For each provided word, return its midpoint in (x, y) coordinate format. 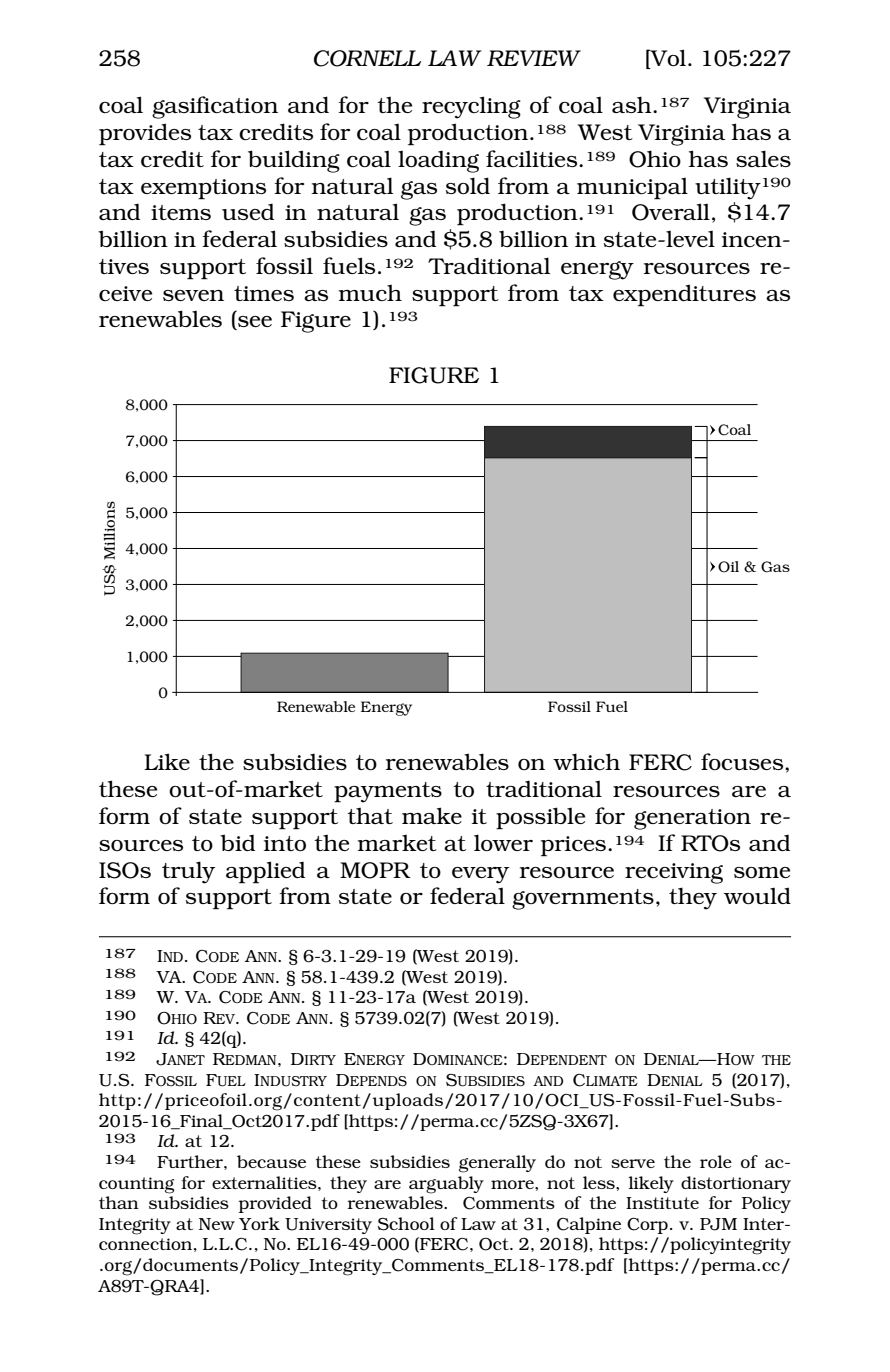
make (432, 815)
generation (692, 819)
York (259, 1223)
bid (237, 842)
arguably (446, 1185)
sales (763, 158)
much (370, 293)
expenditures (684, 295)
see (254, 323)
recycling (471, 107)
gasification (215, 107)
